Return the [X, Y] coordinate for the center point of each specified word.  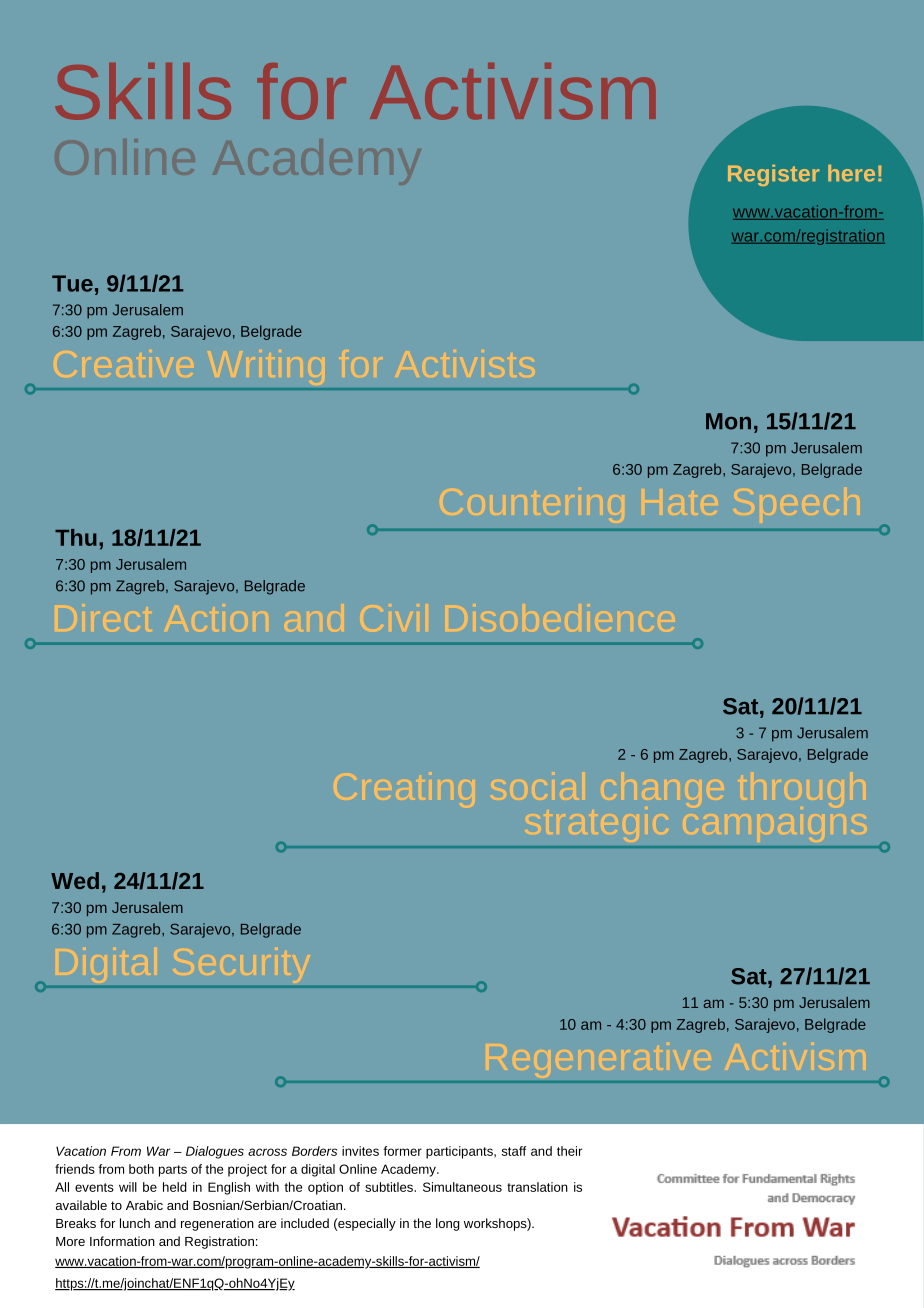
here [851, 173]
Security [241, 965]
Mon [728, 421]
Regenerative [598, 1060]
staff [514, 1151]
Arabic [144, 1205]
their [569, 1151]
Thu [76, 537]
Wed [75, 880]
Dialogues [215, 1152]
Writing [266, 367]
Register [773, 175]
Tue [72, 283]
